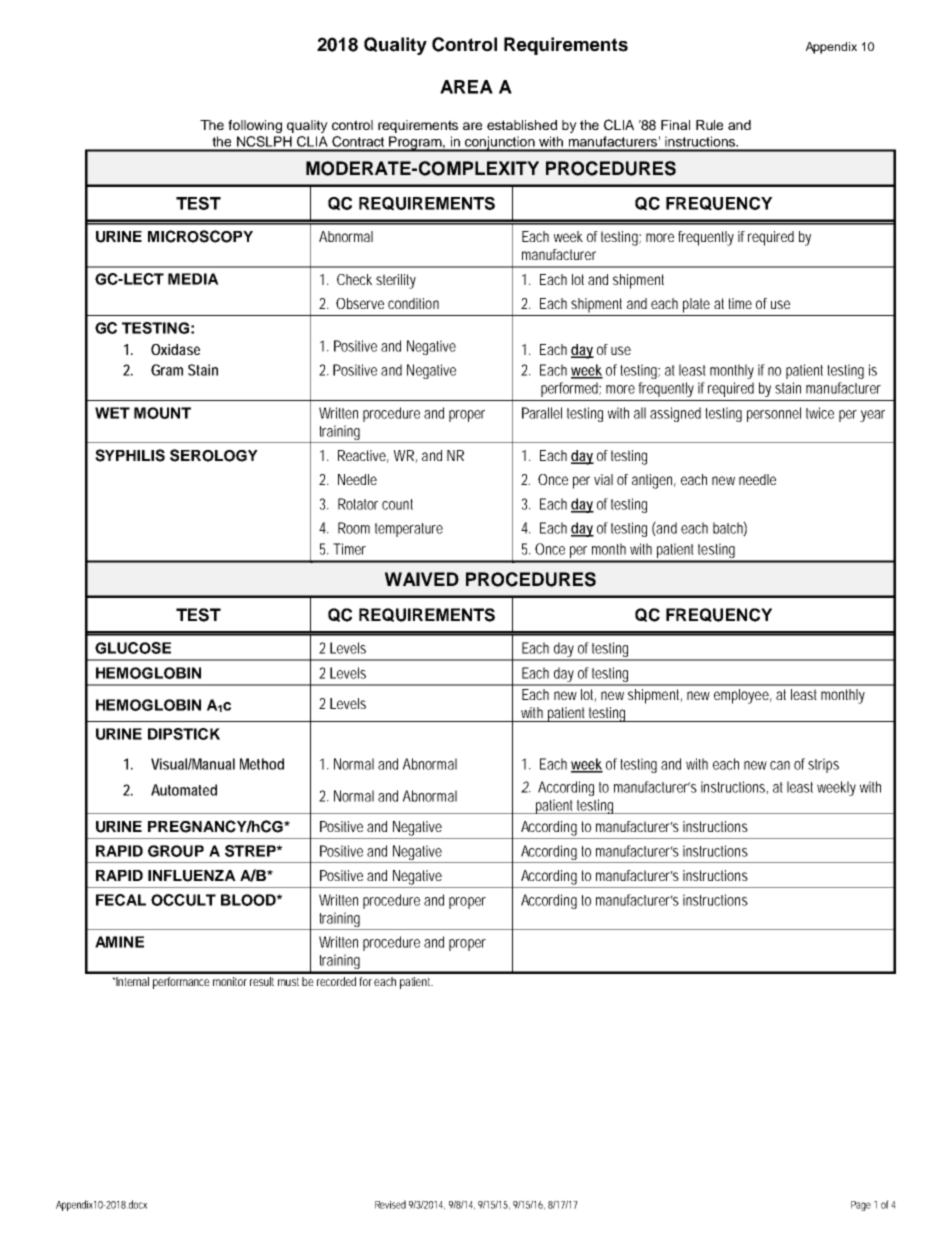 The height and width of the document is (1233, 952). What do you see at coordinates (709, 125) in the document?
I see `Rule` at bounding box center [709, 125].
